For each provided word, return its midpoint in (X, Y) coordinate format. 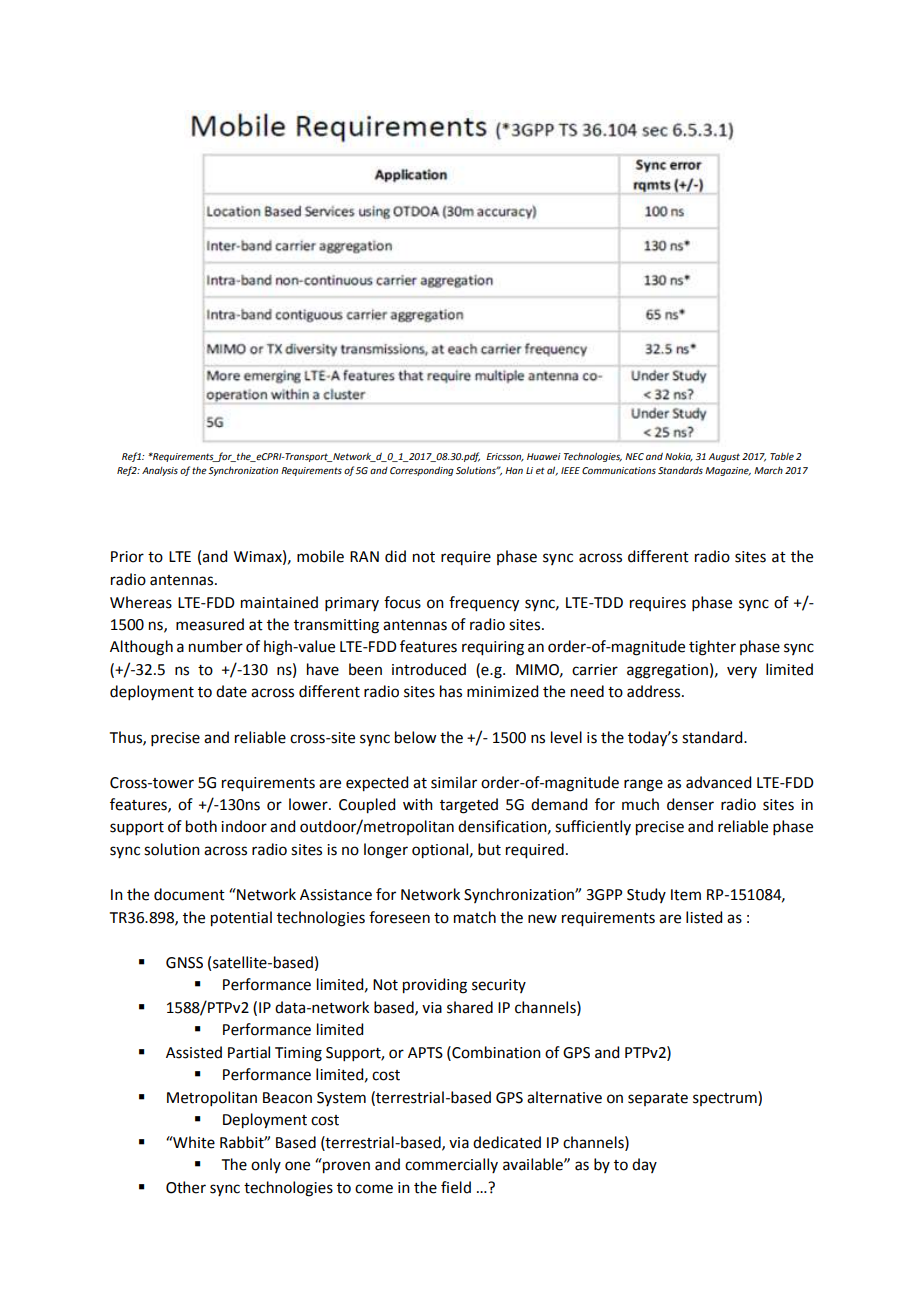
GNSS (184, 963)
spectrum (726, 1098)
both (201, 826)
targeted (469, 806)
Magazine (728, 471)
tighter (712, 648)
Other (186, 1187)
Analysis (160, 471)
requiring (493, 648)
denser (690, 804)
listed (704, 917)
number (216, 646)
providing (435, 986)
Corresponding (422, 471)
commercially (451, 1165)
